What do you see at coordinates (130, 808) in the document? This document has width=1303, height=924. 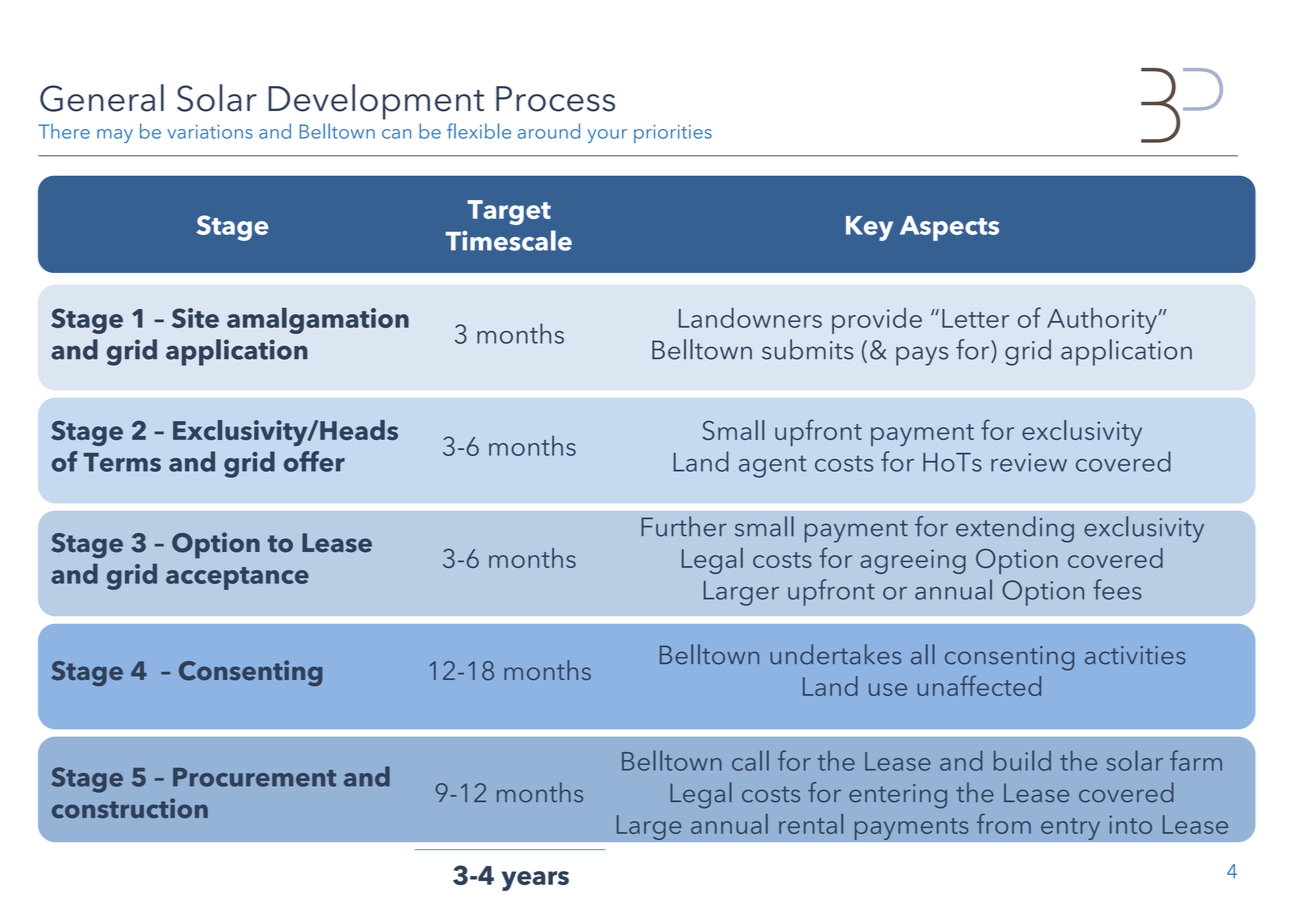 I see `construction` at bounding box center [130, 808].
